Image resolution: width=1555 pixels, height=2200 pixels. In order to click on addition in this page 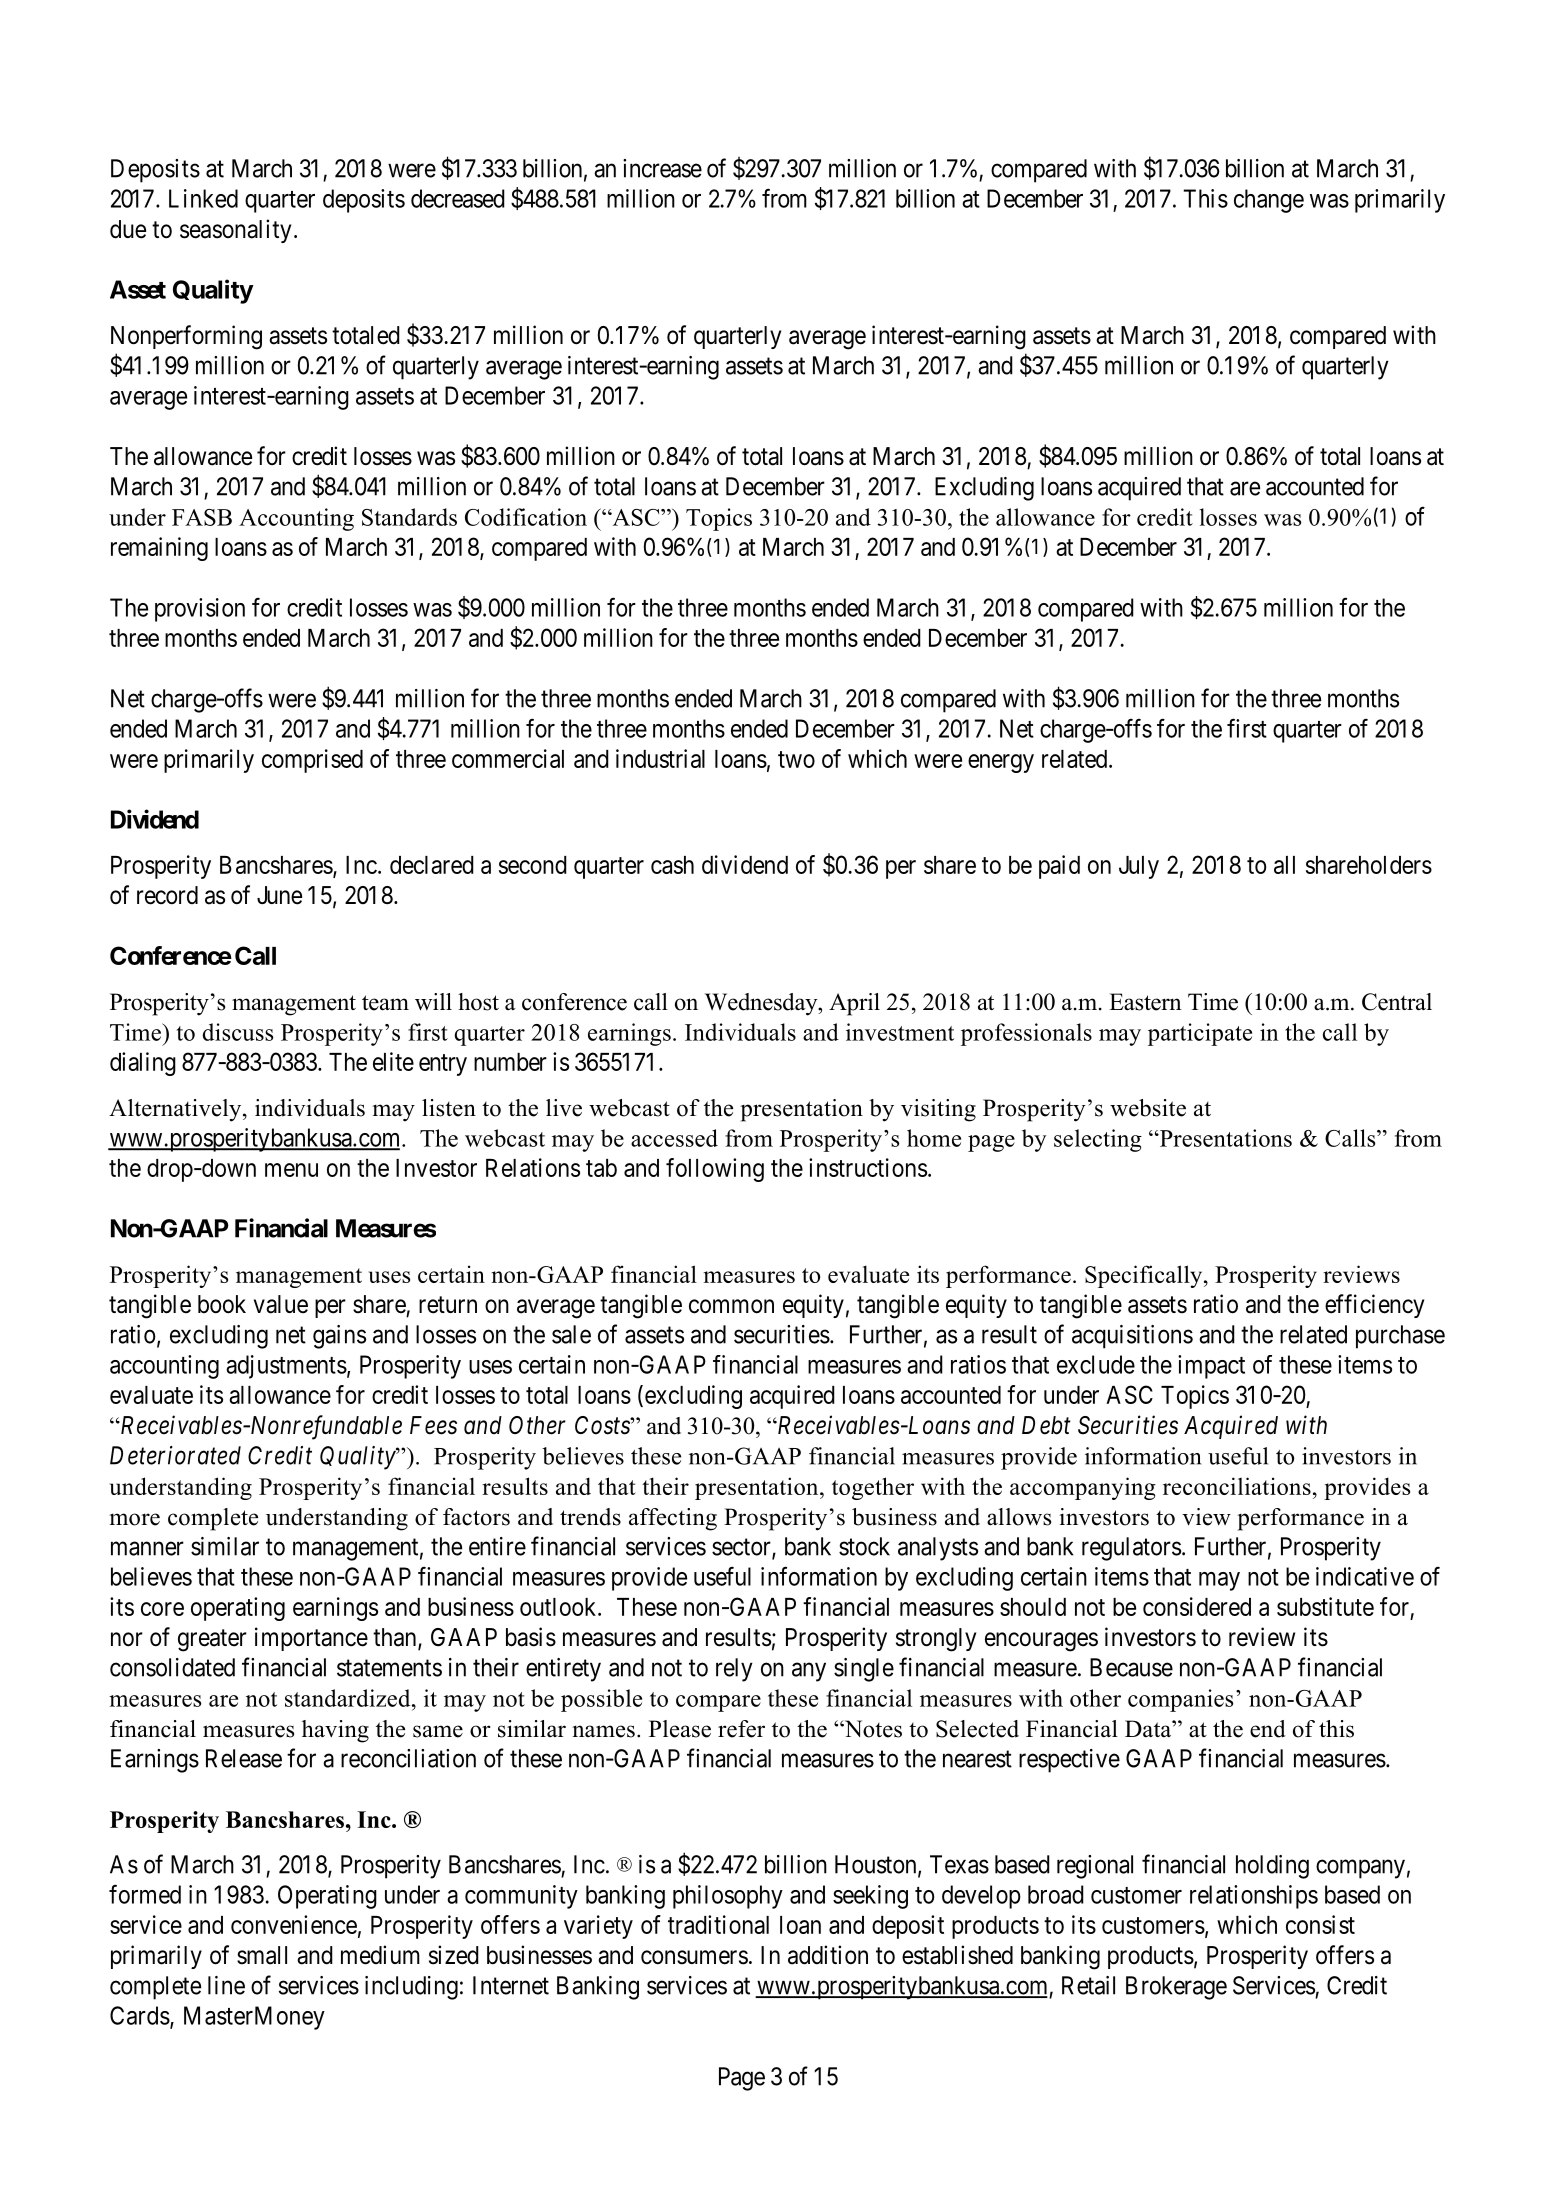, I will do `click(828, 1955)`.
